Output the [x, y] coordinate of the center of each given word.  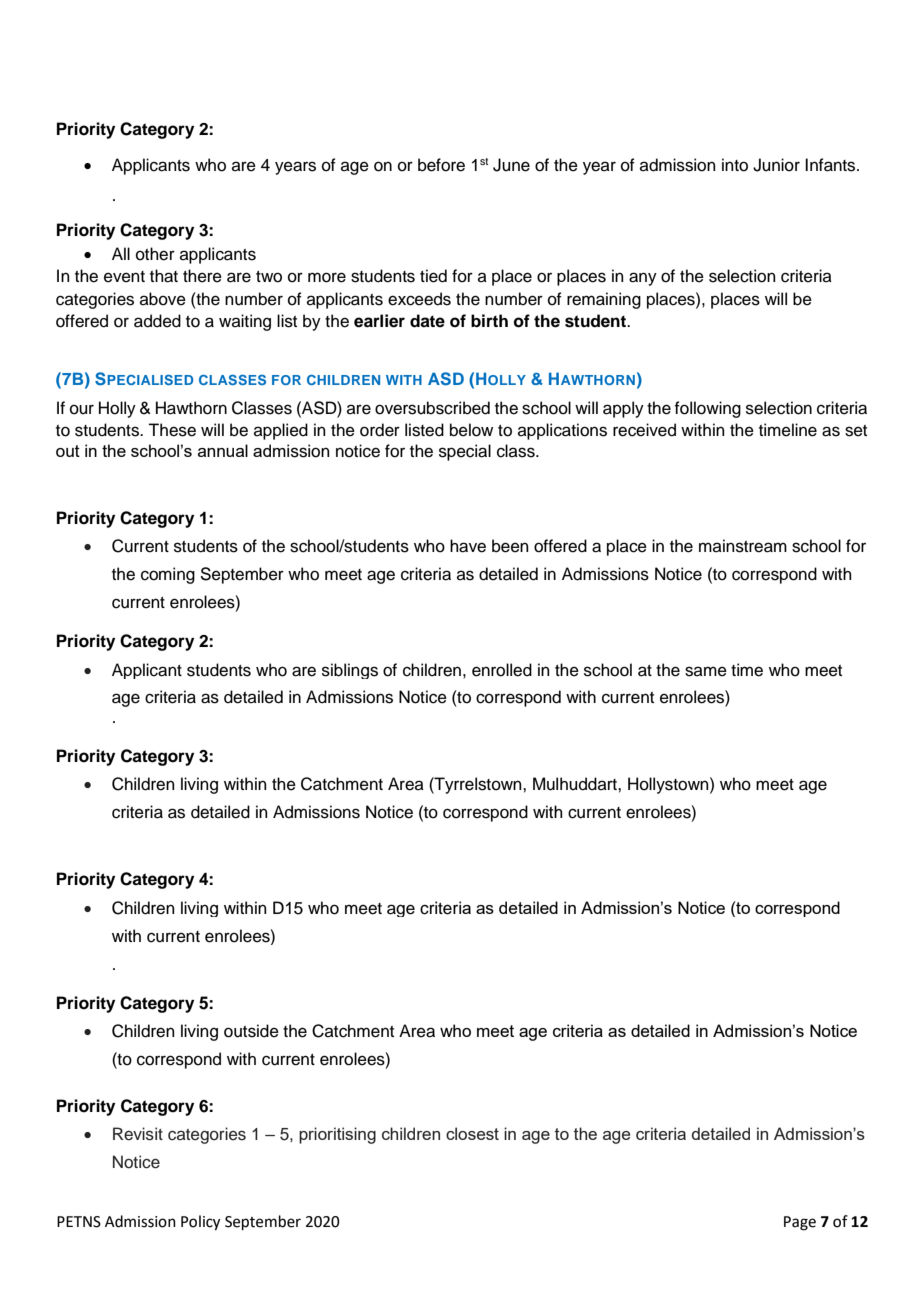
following [707, 409]
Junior [776, 165]
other [155, 254]
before [441, 165]
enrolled [502, 670]
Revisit [138, 1134]
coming [168, 575]
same [706, 671]
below [471, 430]
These [172, 430]
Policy [200, 1223]
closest [472, 1133]
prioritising [337, 1135]
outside [251, 1031]
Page [800, 1223]
